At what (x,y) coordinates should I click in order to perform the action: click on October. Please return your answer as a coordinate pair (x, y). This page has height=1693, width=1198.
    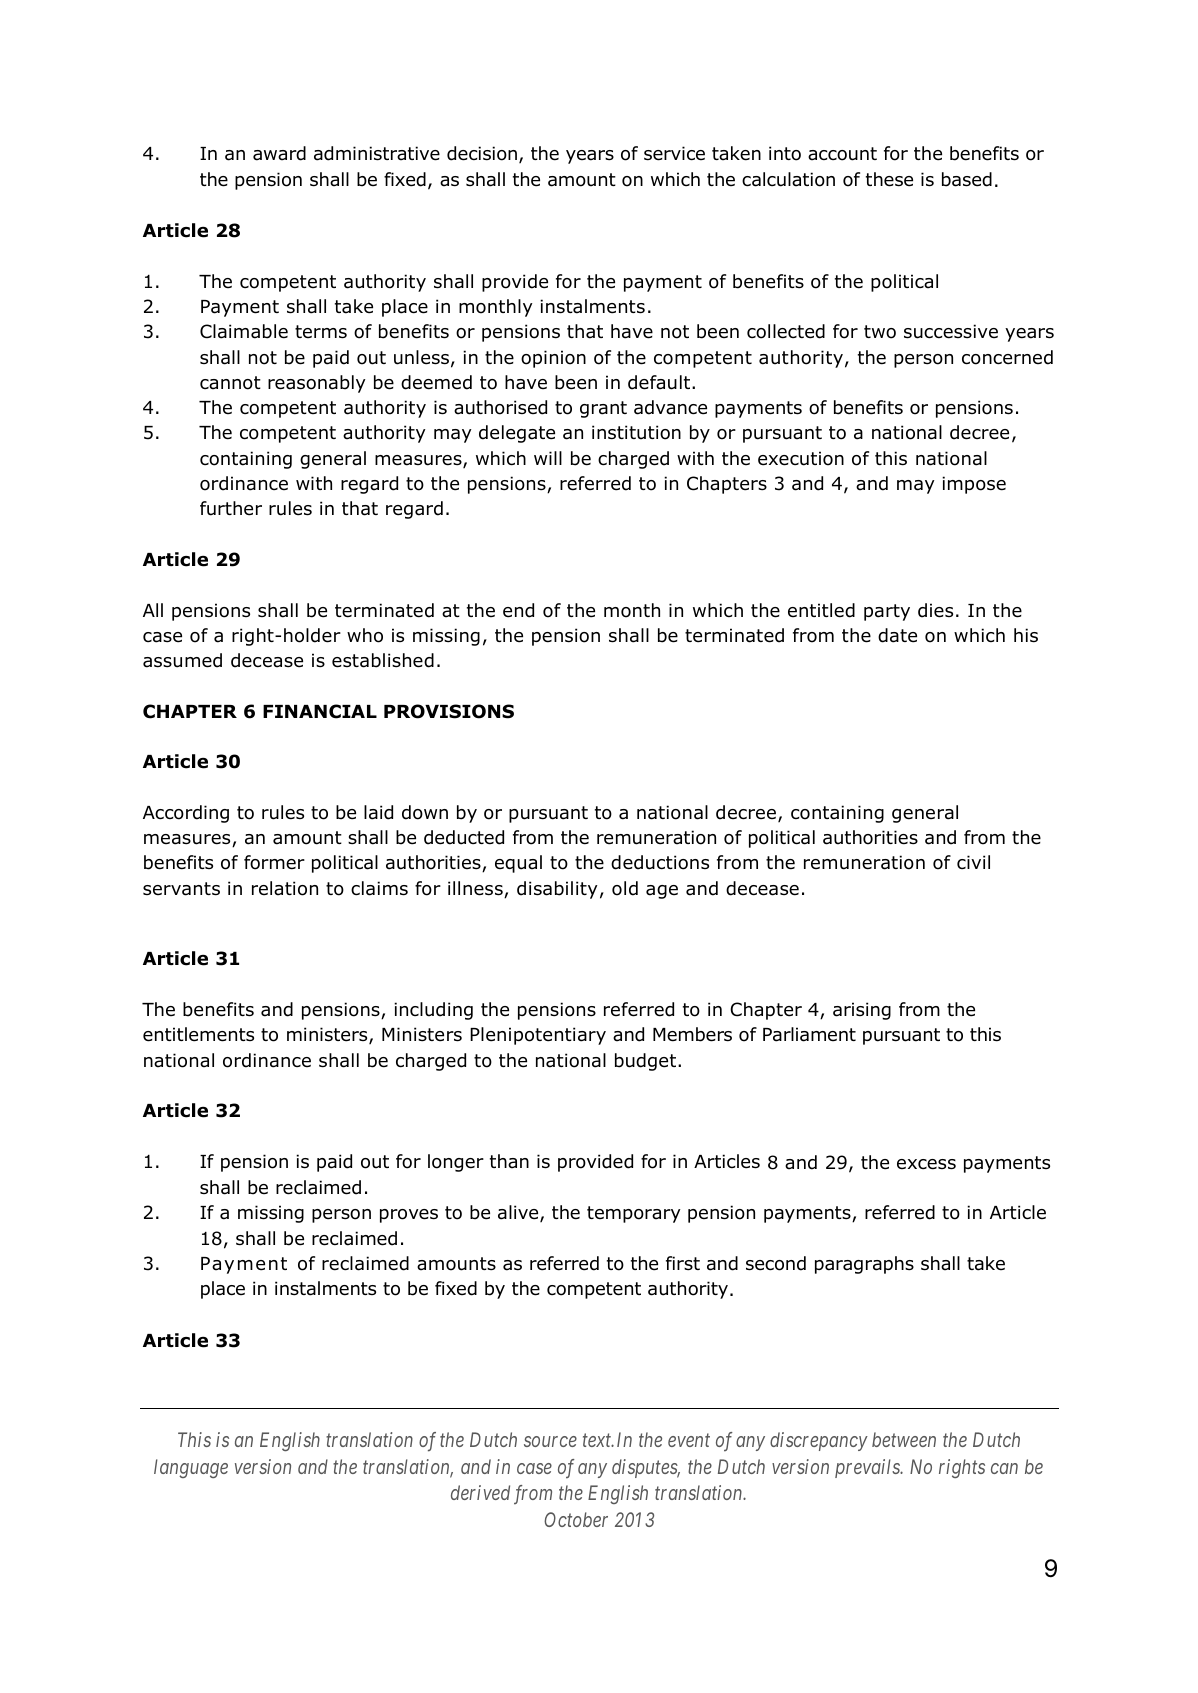
    Looking at the image, I should click on (576, 1519).
